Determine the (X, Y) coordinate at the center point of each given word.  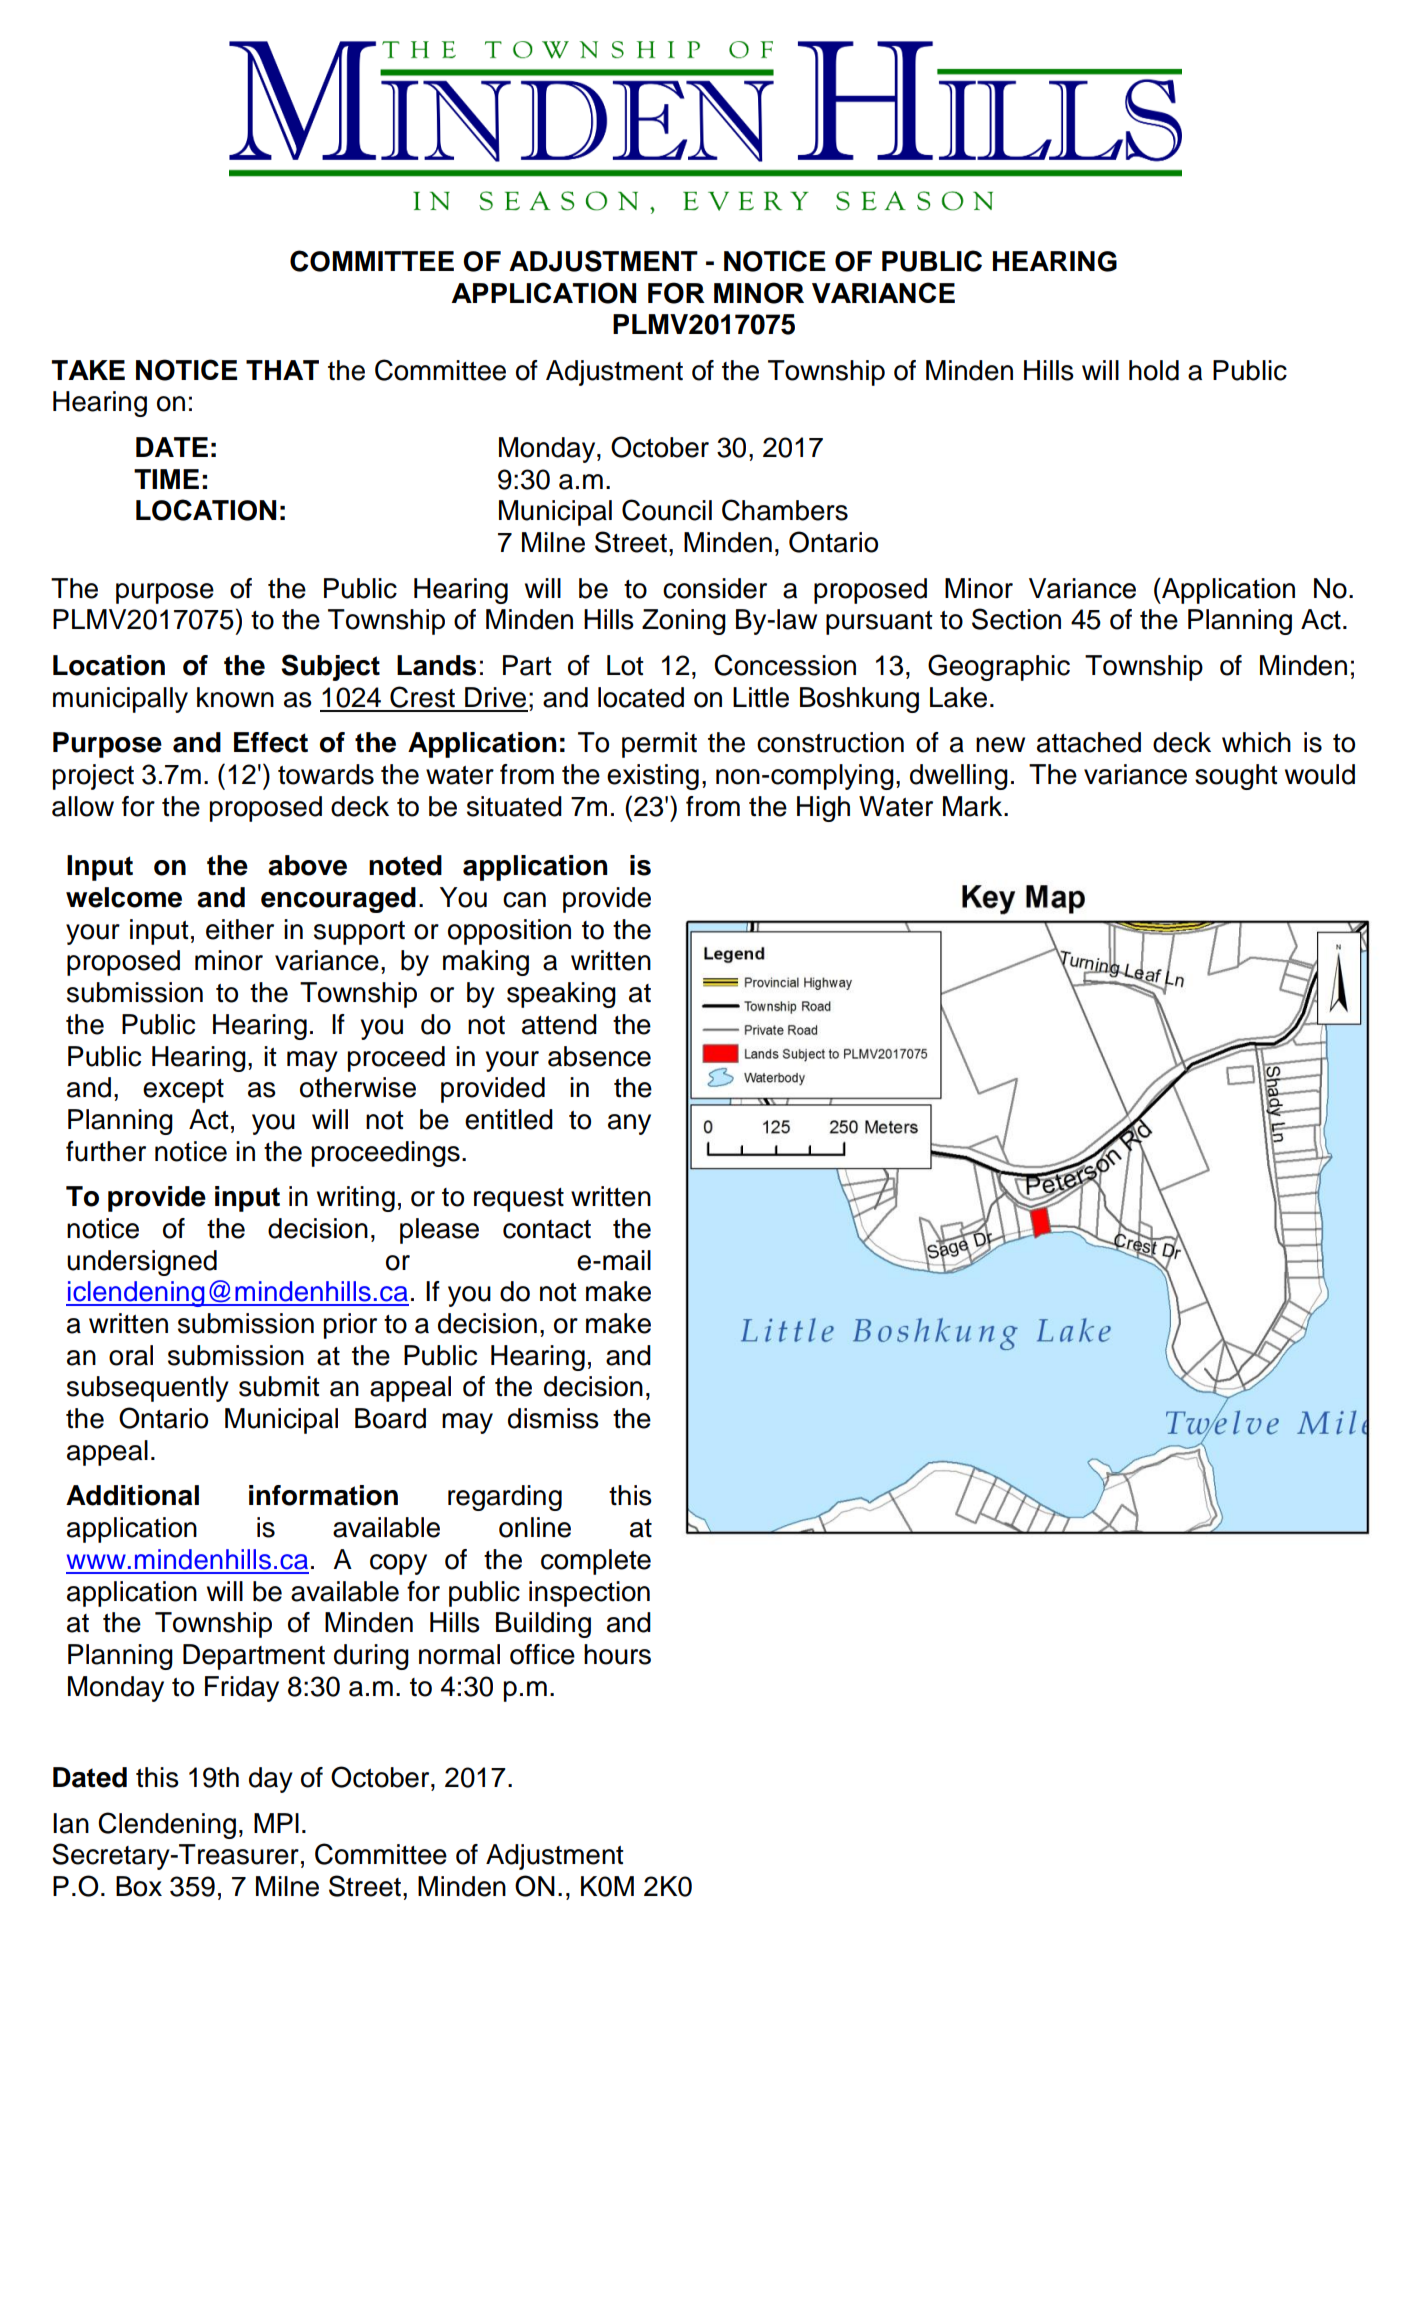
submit (279, 1386)
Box (139, 1886)
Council (667, 510)
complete (596, 1562)
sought (1236, 777)
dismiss (553, 1418)
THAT (282, 370)
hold (1154, 370)
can (524, 900)
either (240, 929)
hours (617, 1654)
